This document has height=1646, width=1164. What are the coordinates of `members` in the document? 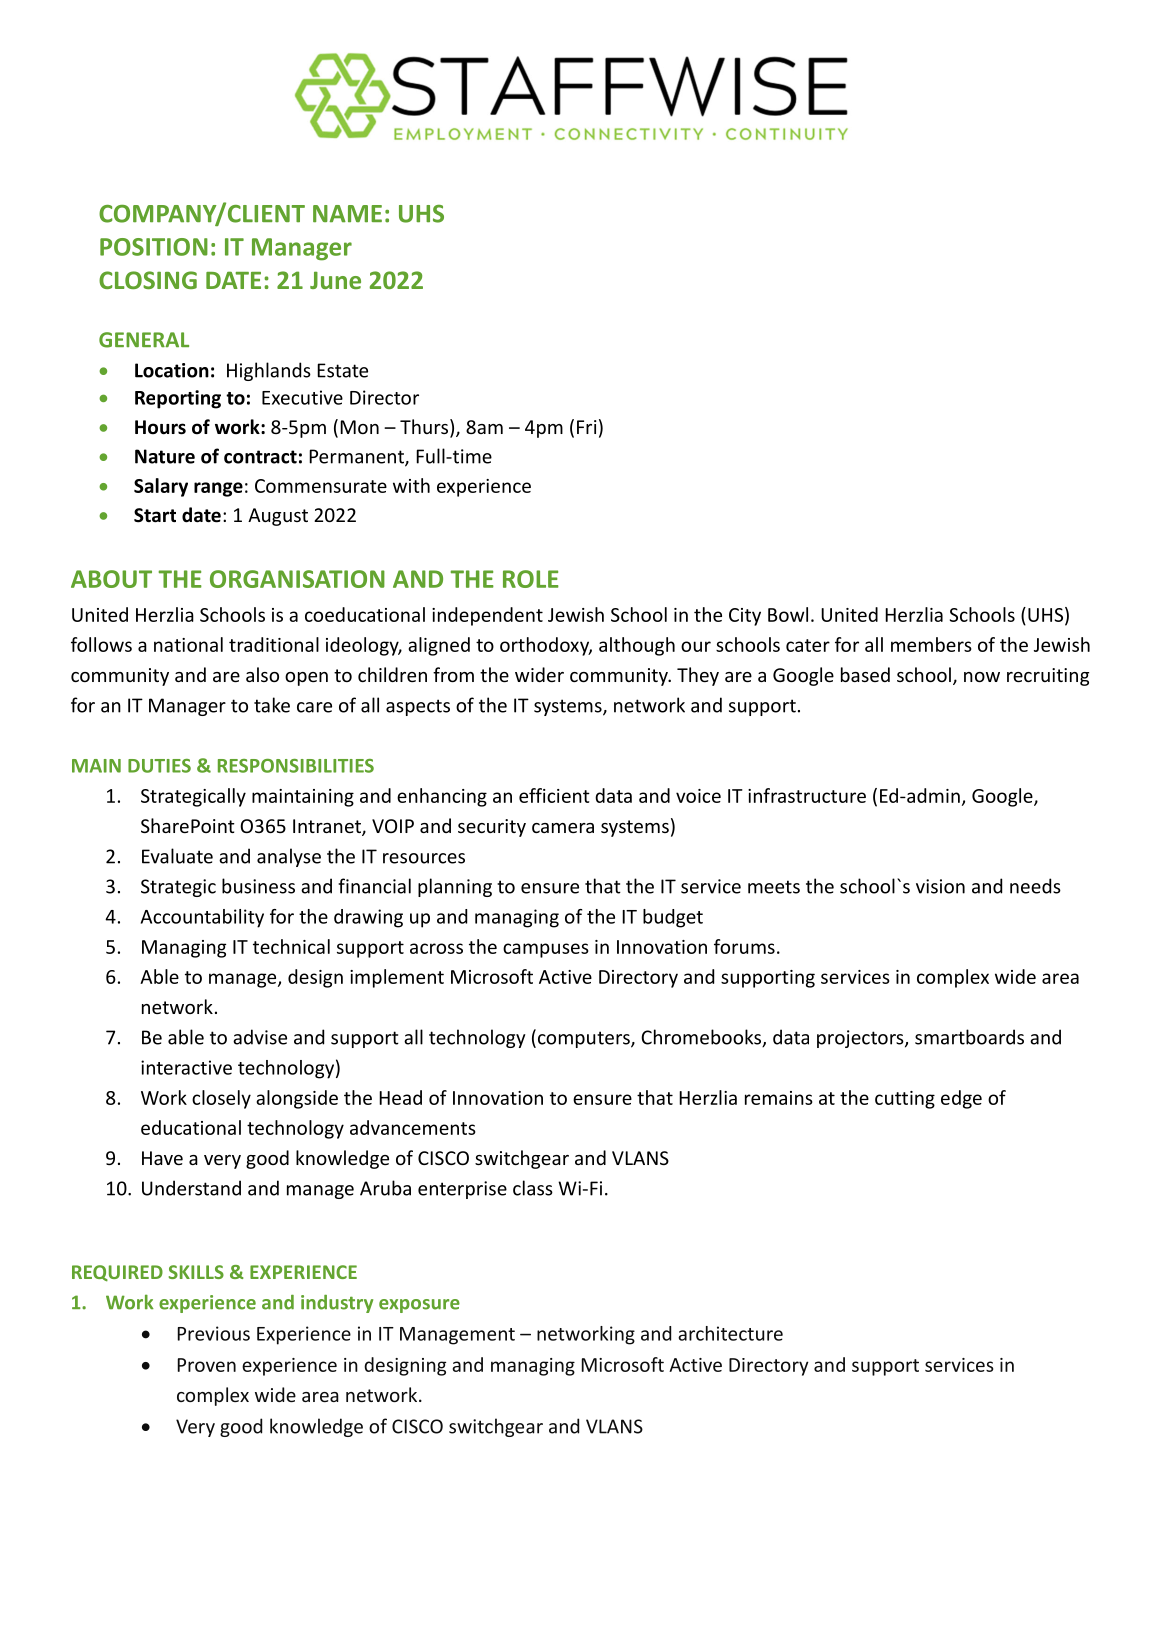 It's located at (931, 644).
